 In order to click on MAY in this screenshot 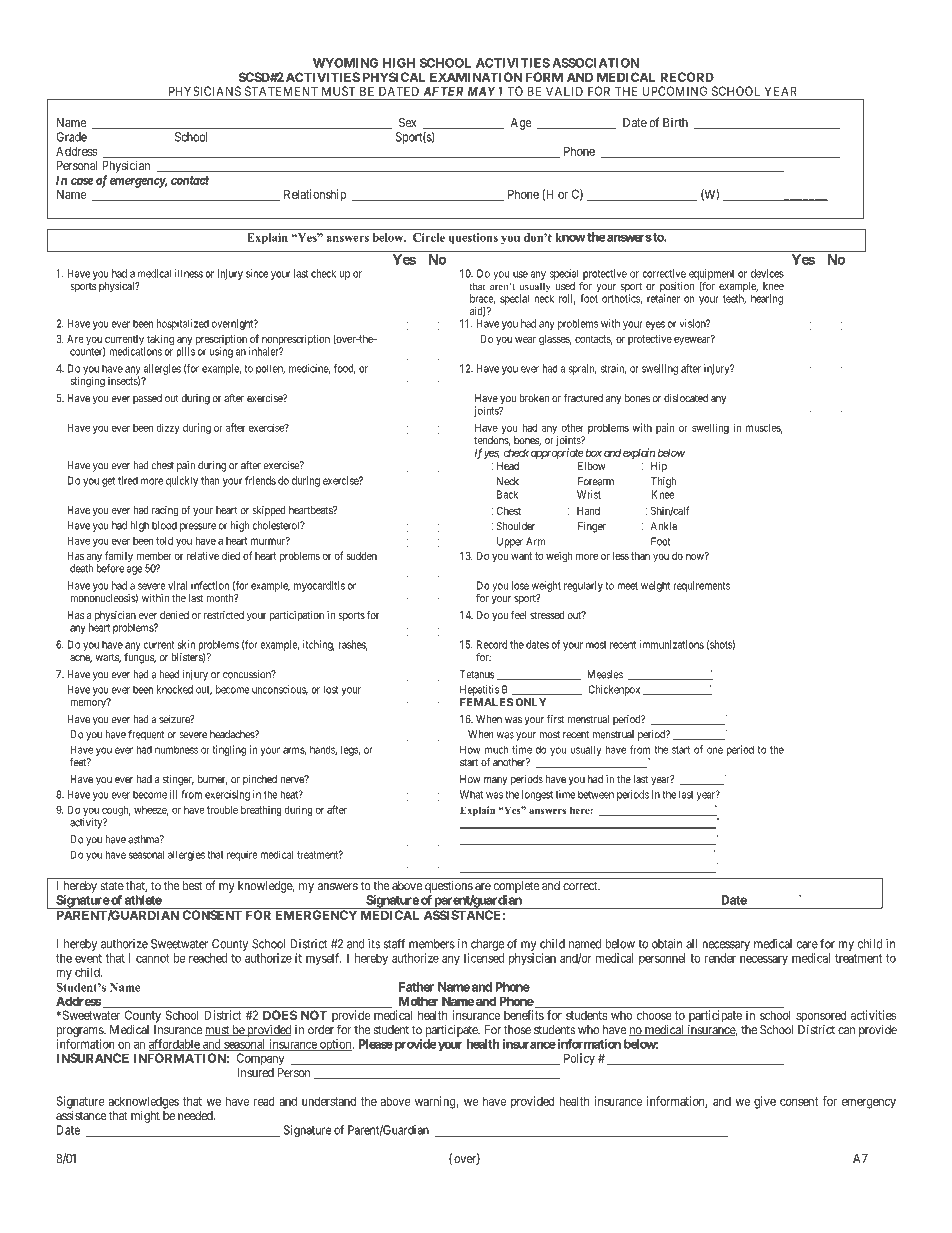, I will do `click(481, 91)`.
